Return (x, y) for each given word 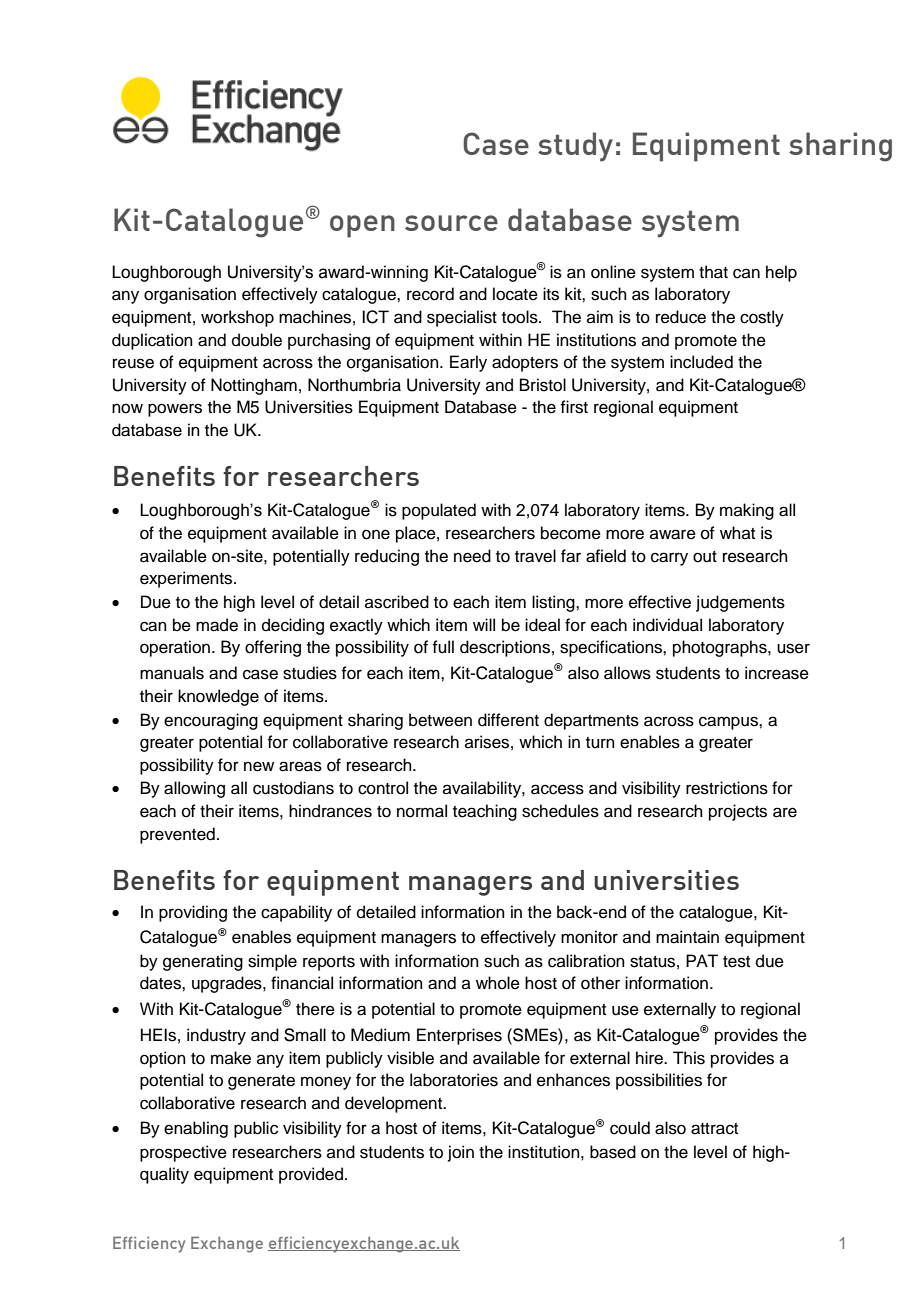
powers (175, 410)
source (451, 223)
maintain (687, 937)
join (461, 1153)
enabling (196, 1129)
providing (193, 913)
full (443, 647)
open (362, 226)
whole (498, 983)
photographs (721, 648)
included (701, 362)
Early (468, 363)
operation (175, 648)
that (713, 272)
